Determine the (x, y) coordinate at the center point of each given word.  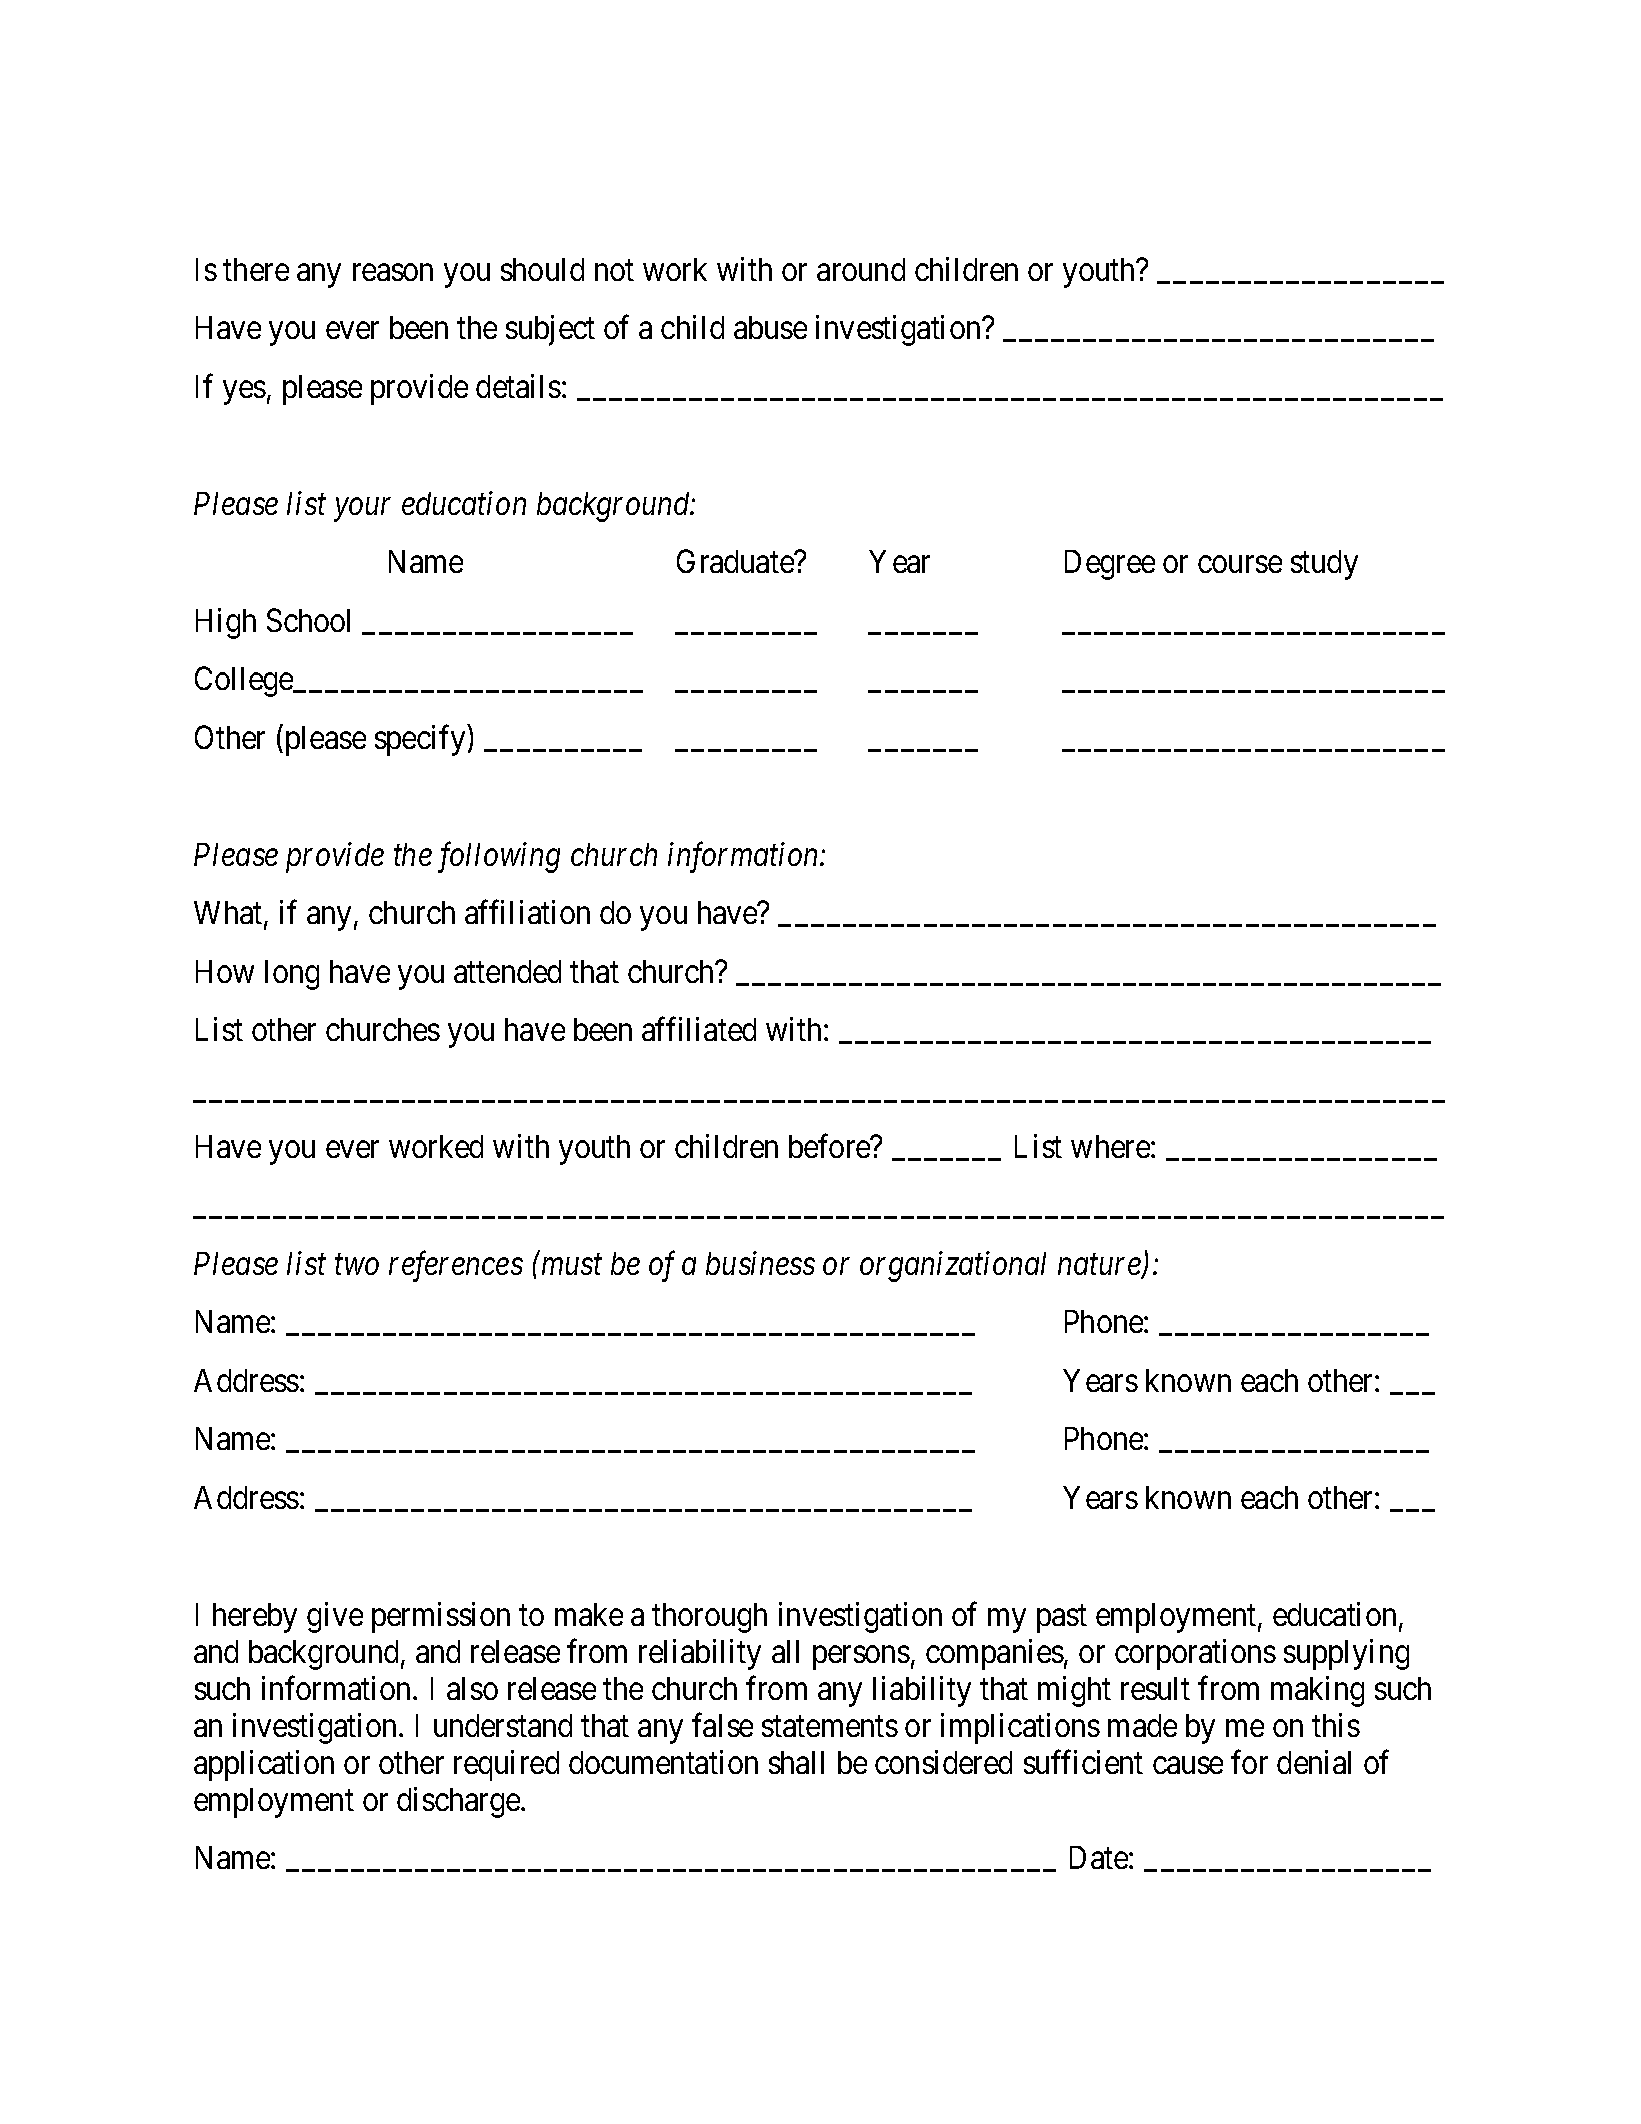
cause (1188, 1765)
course (1240, 565)
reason (393, 272)
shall (796, 1762)
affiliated (699, 1029)
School (308, 620)
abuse (770, 327)
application (264, 1765)
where (1111, 1146)
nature (1100, 1267)
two (357, 1265)
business (760, 1263)
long (292, 975)
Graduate (736, 561)
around (861, 269)
